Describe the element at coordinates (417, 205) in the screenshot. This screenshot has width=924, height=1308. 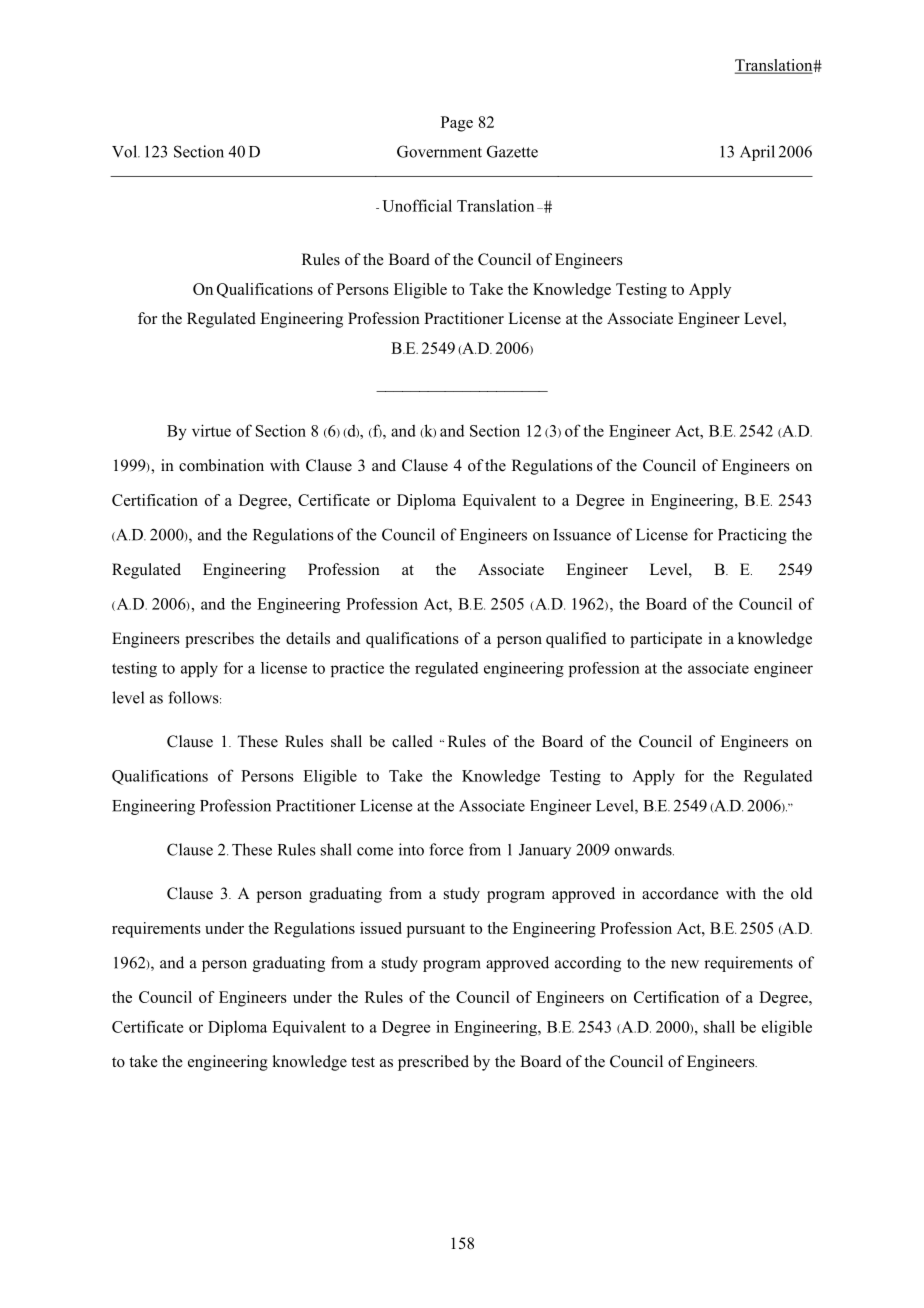
I see `Unofficial` at that location.
